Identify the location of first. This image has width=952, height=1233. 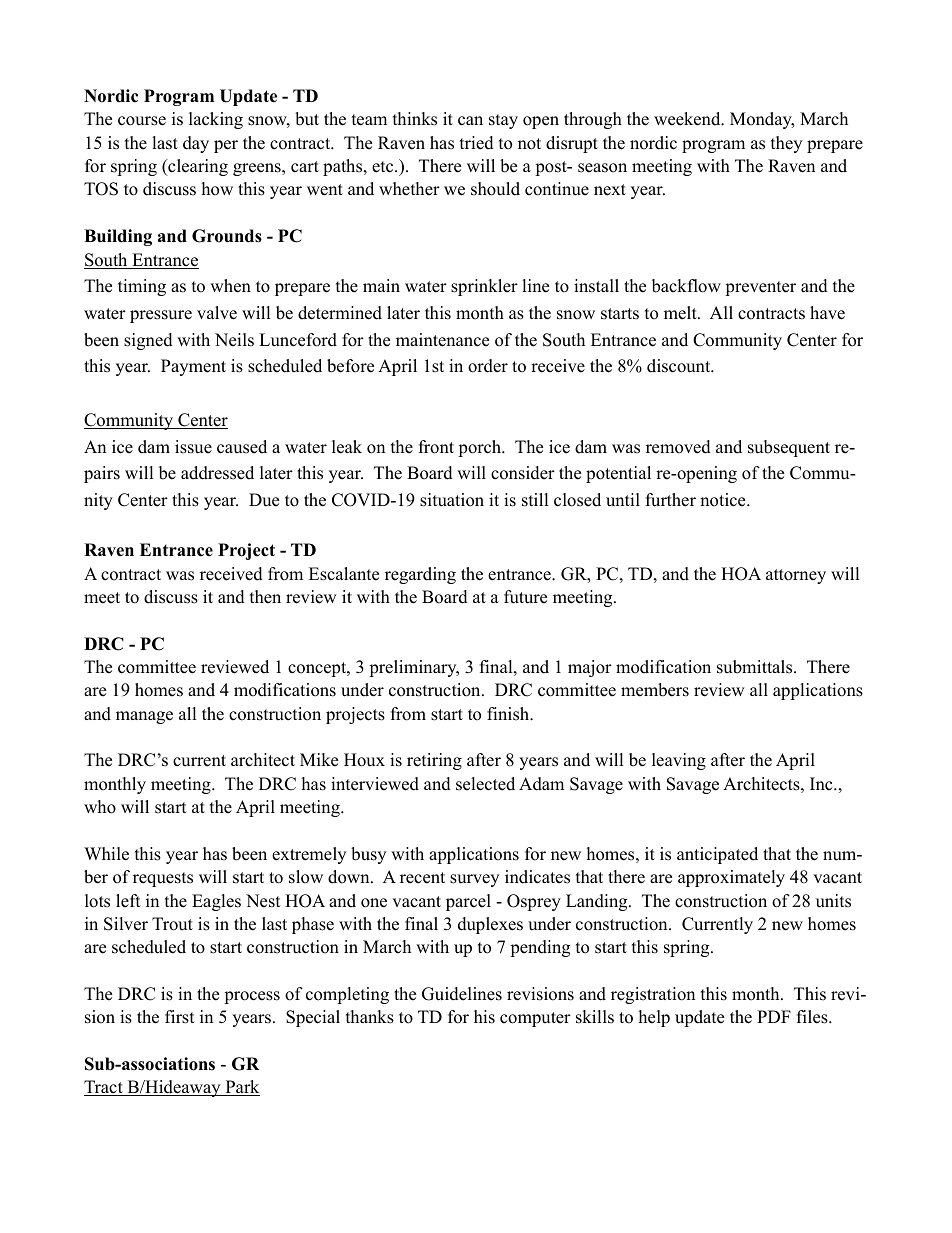
(180, 1017).
